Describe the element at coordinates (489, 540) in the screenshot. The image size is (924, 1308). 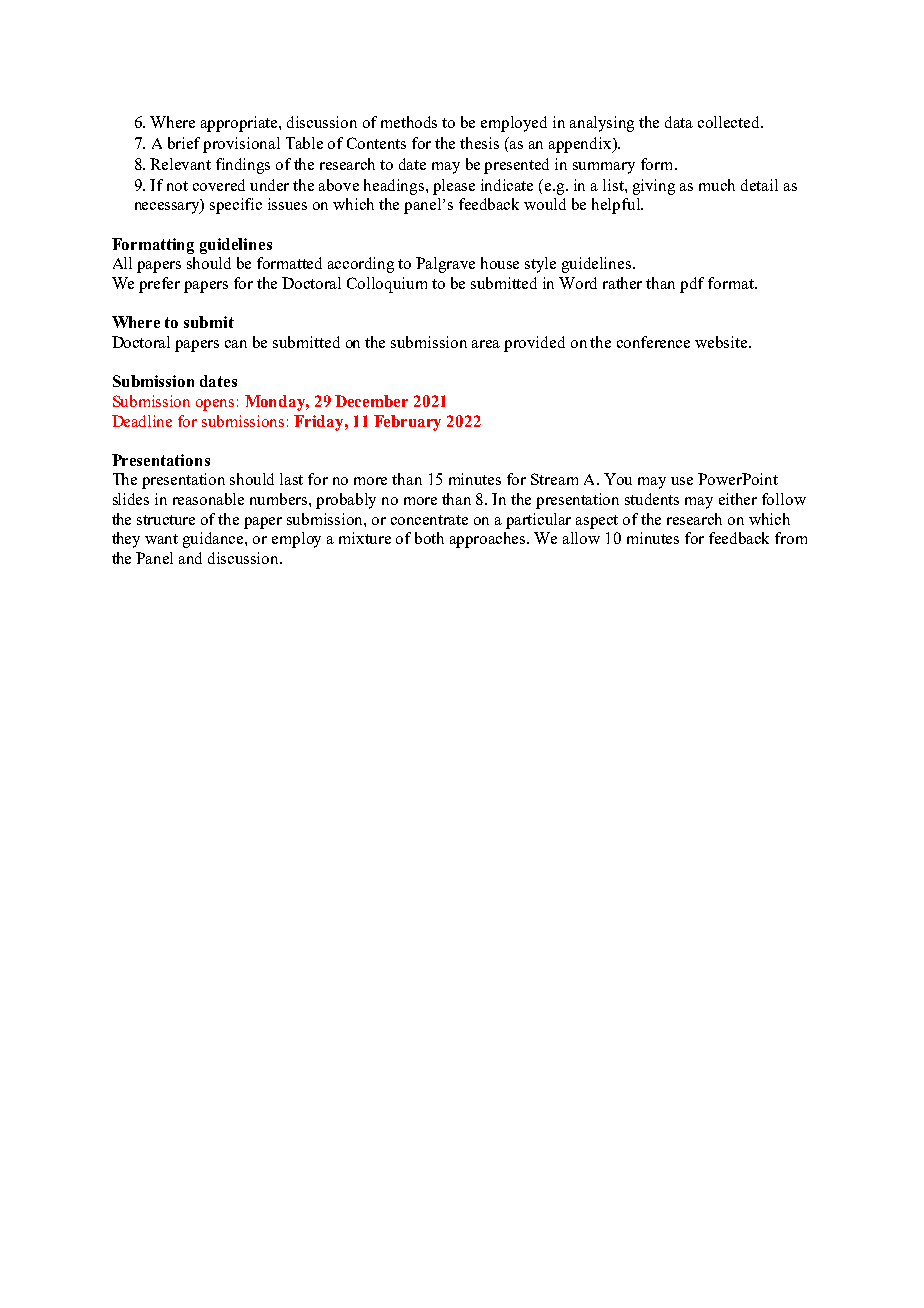
I see `approaches` at that location.
